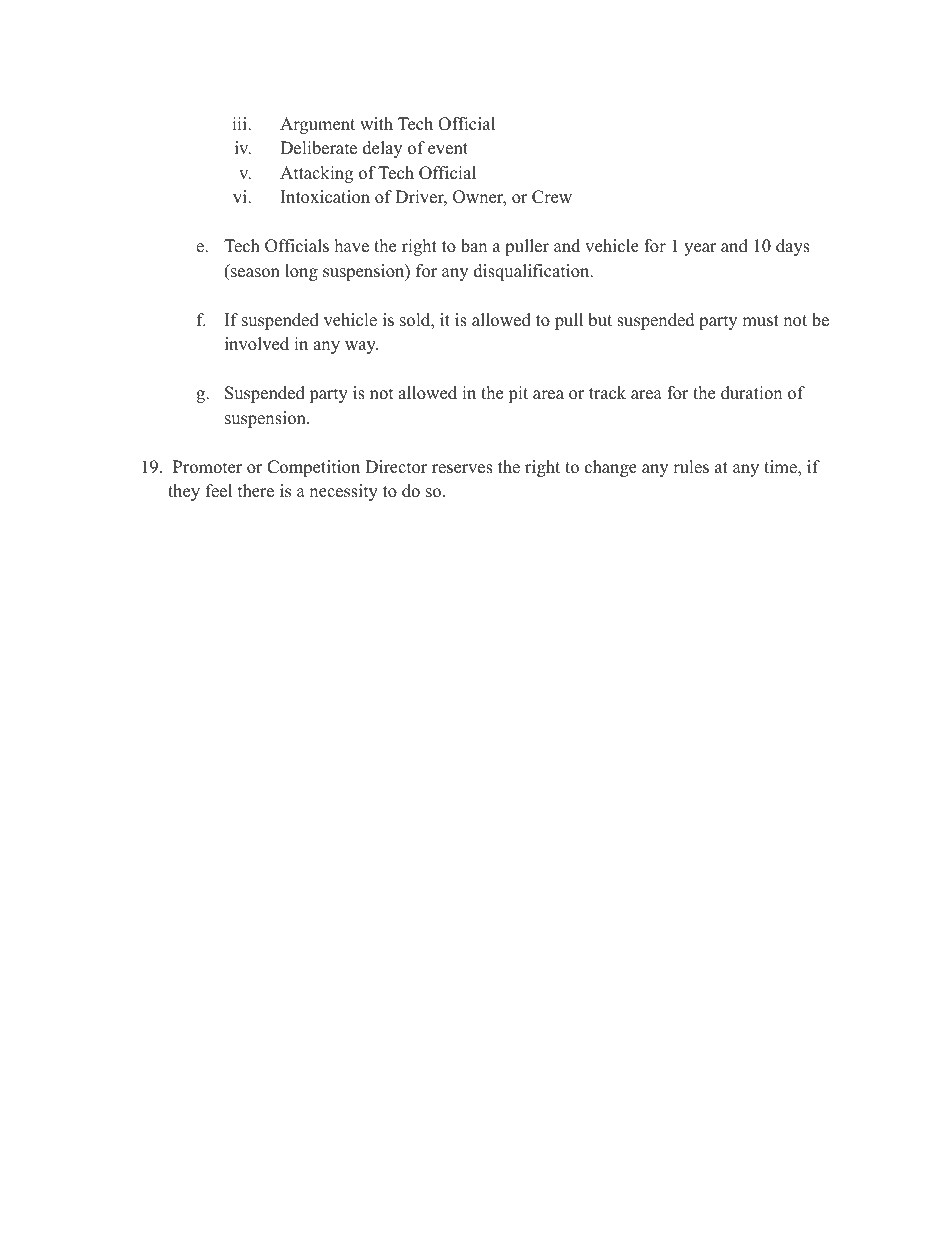 The width and height of the screenshot is (952, 1233). Describe the element at coordinates (255, 273) in the screenshot. I see `season` at that location.
